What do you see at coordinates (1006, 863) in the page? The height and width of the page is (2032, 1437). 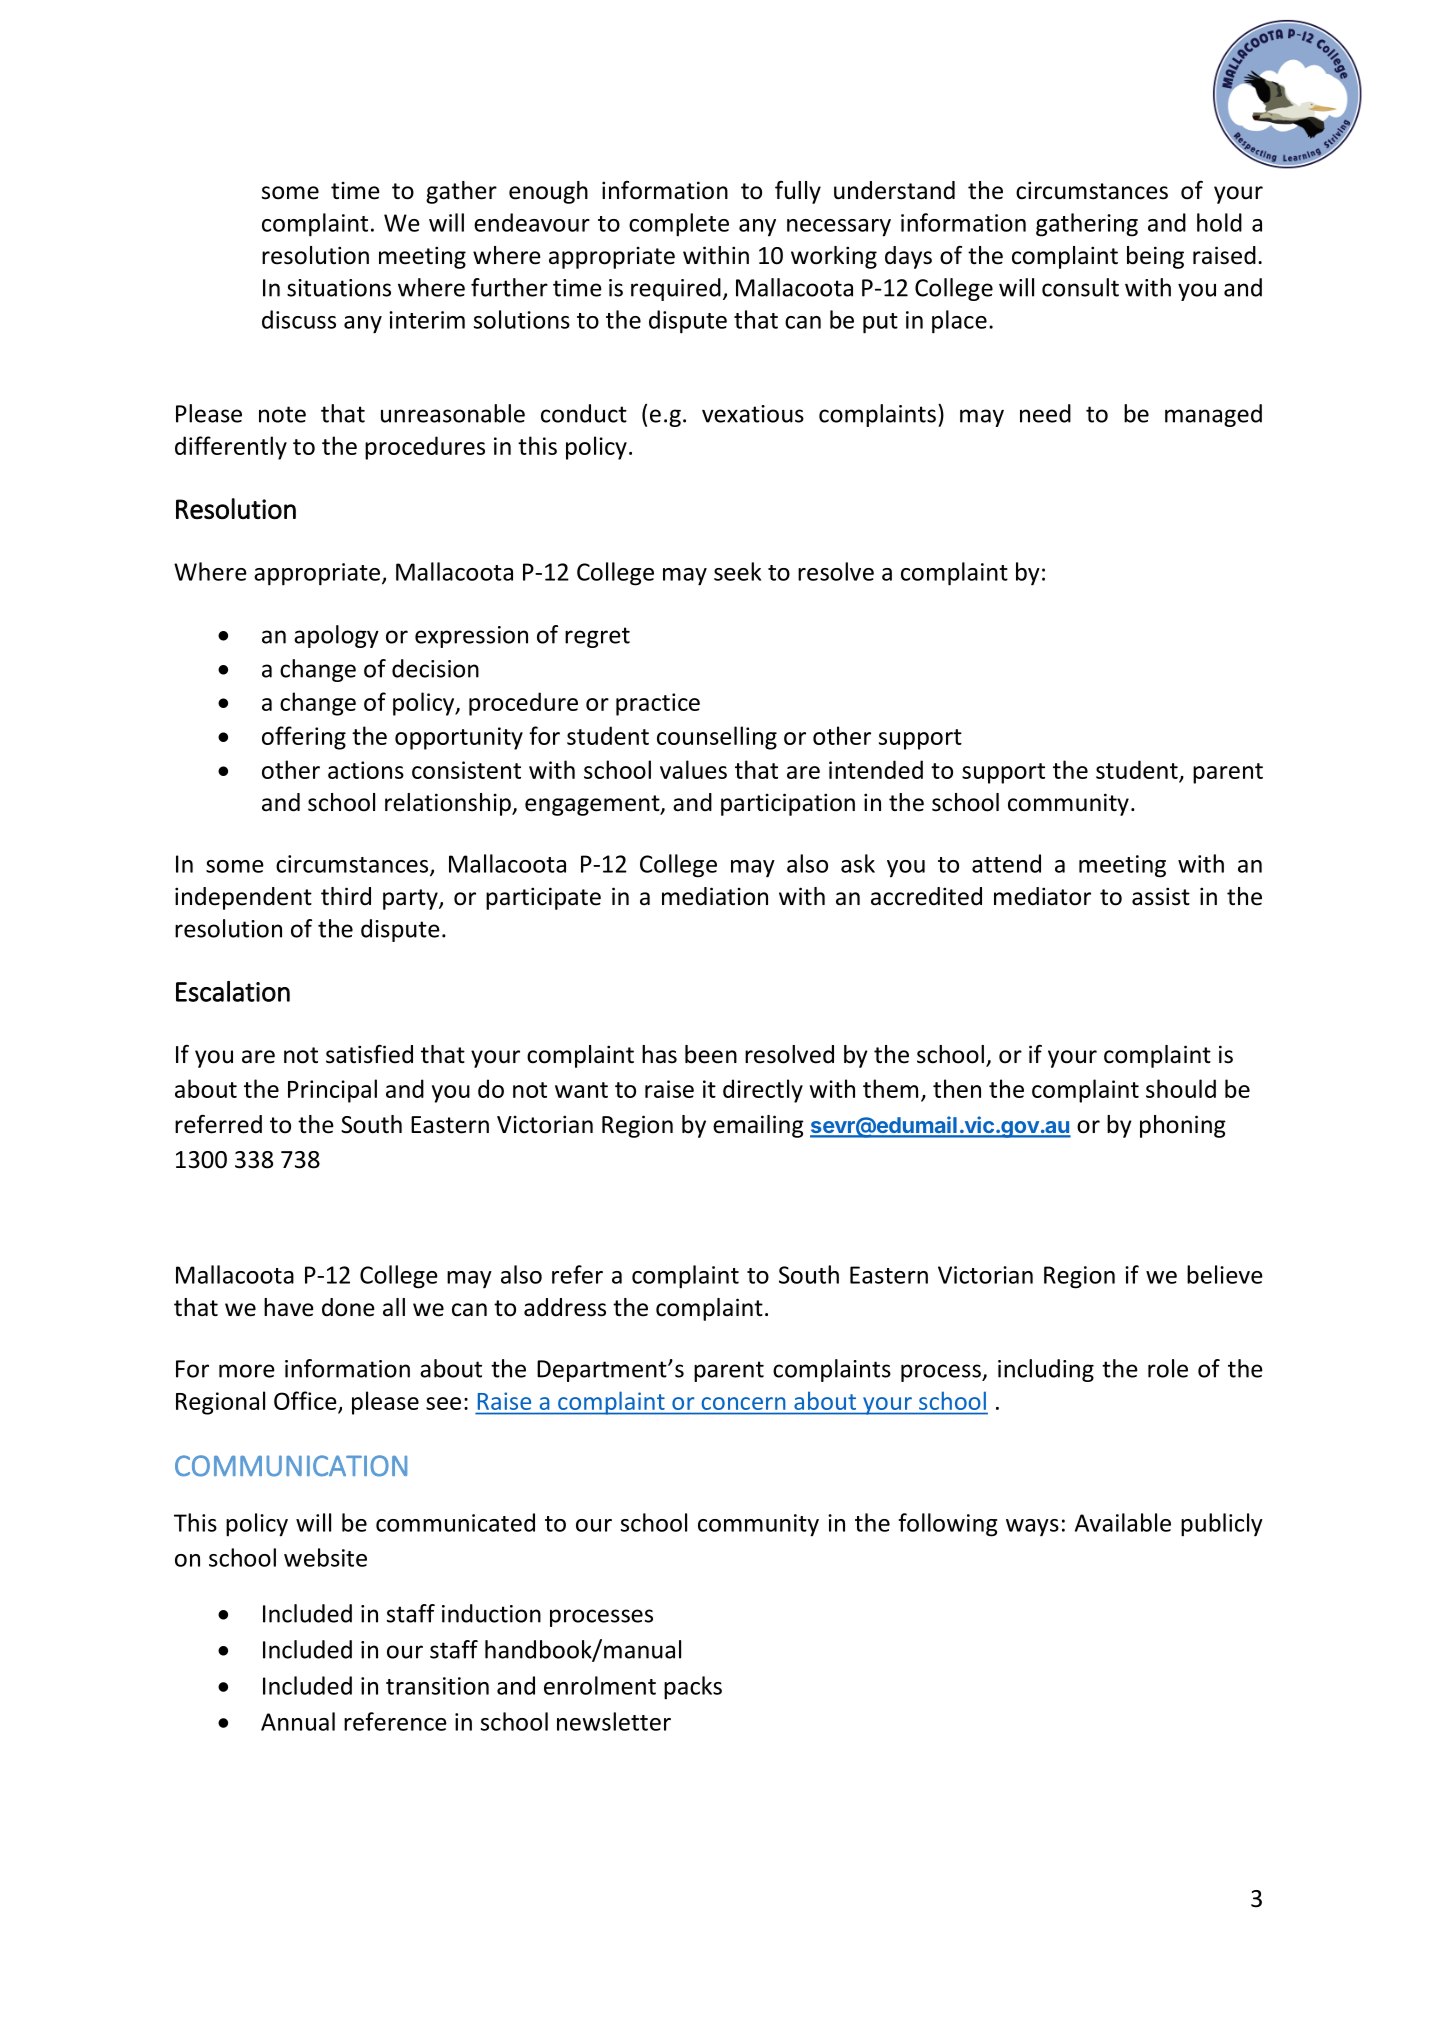 I see `attend` at bounding box center [1006, 863].
